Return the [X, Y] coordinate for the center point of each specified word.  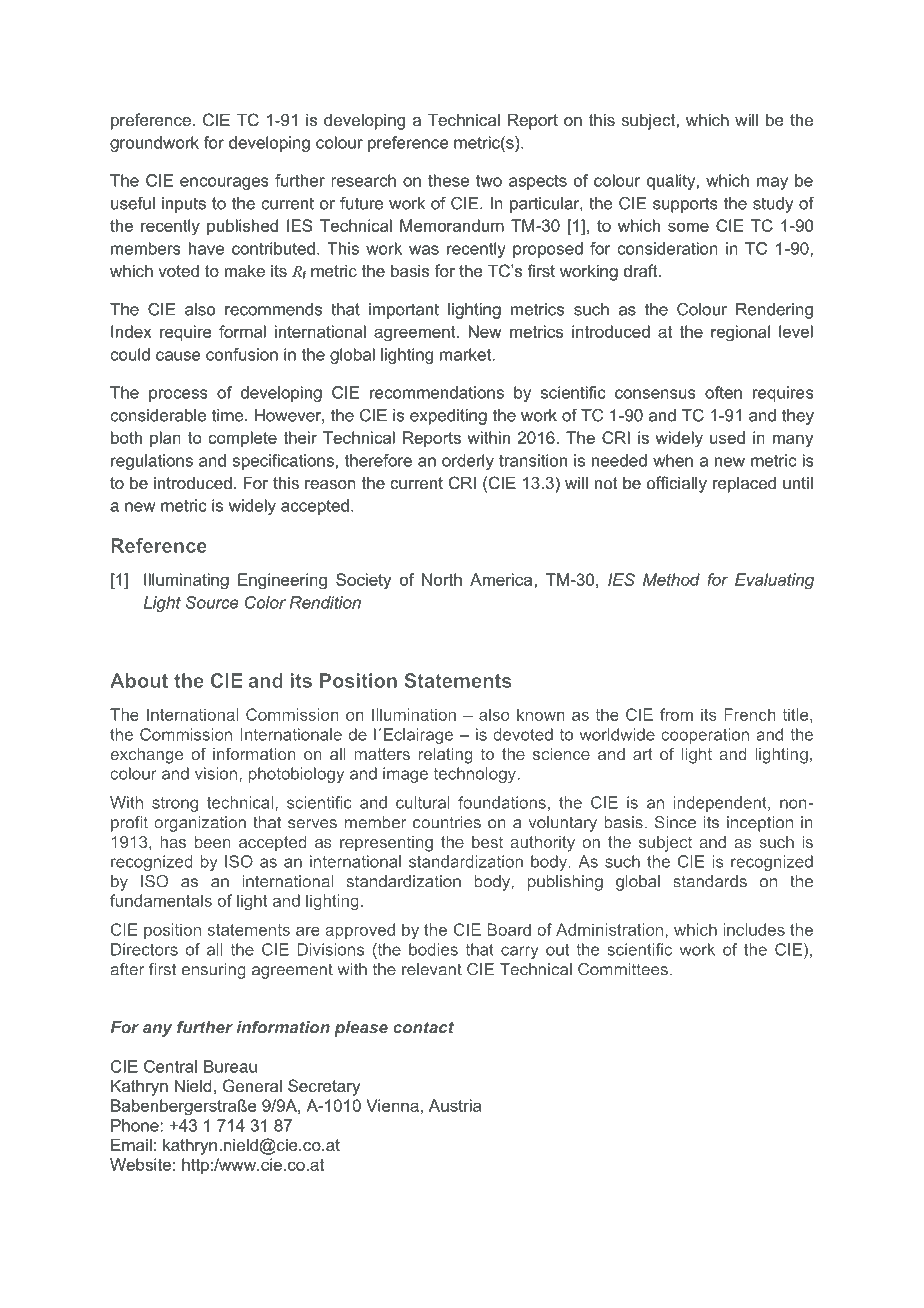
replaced [744, 484]
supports [685, 205]
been [213, 842]
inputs [184, 205]
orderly [468, 462]
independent [721, 804]
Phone [136, 1125]
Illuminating [186, 581]
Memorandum [452, 225]
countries [447, 822]
